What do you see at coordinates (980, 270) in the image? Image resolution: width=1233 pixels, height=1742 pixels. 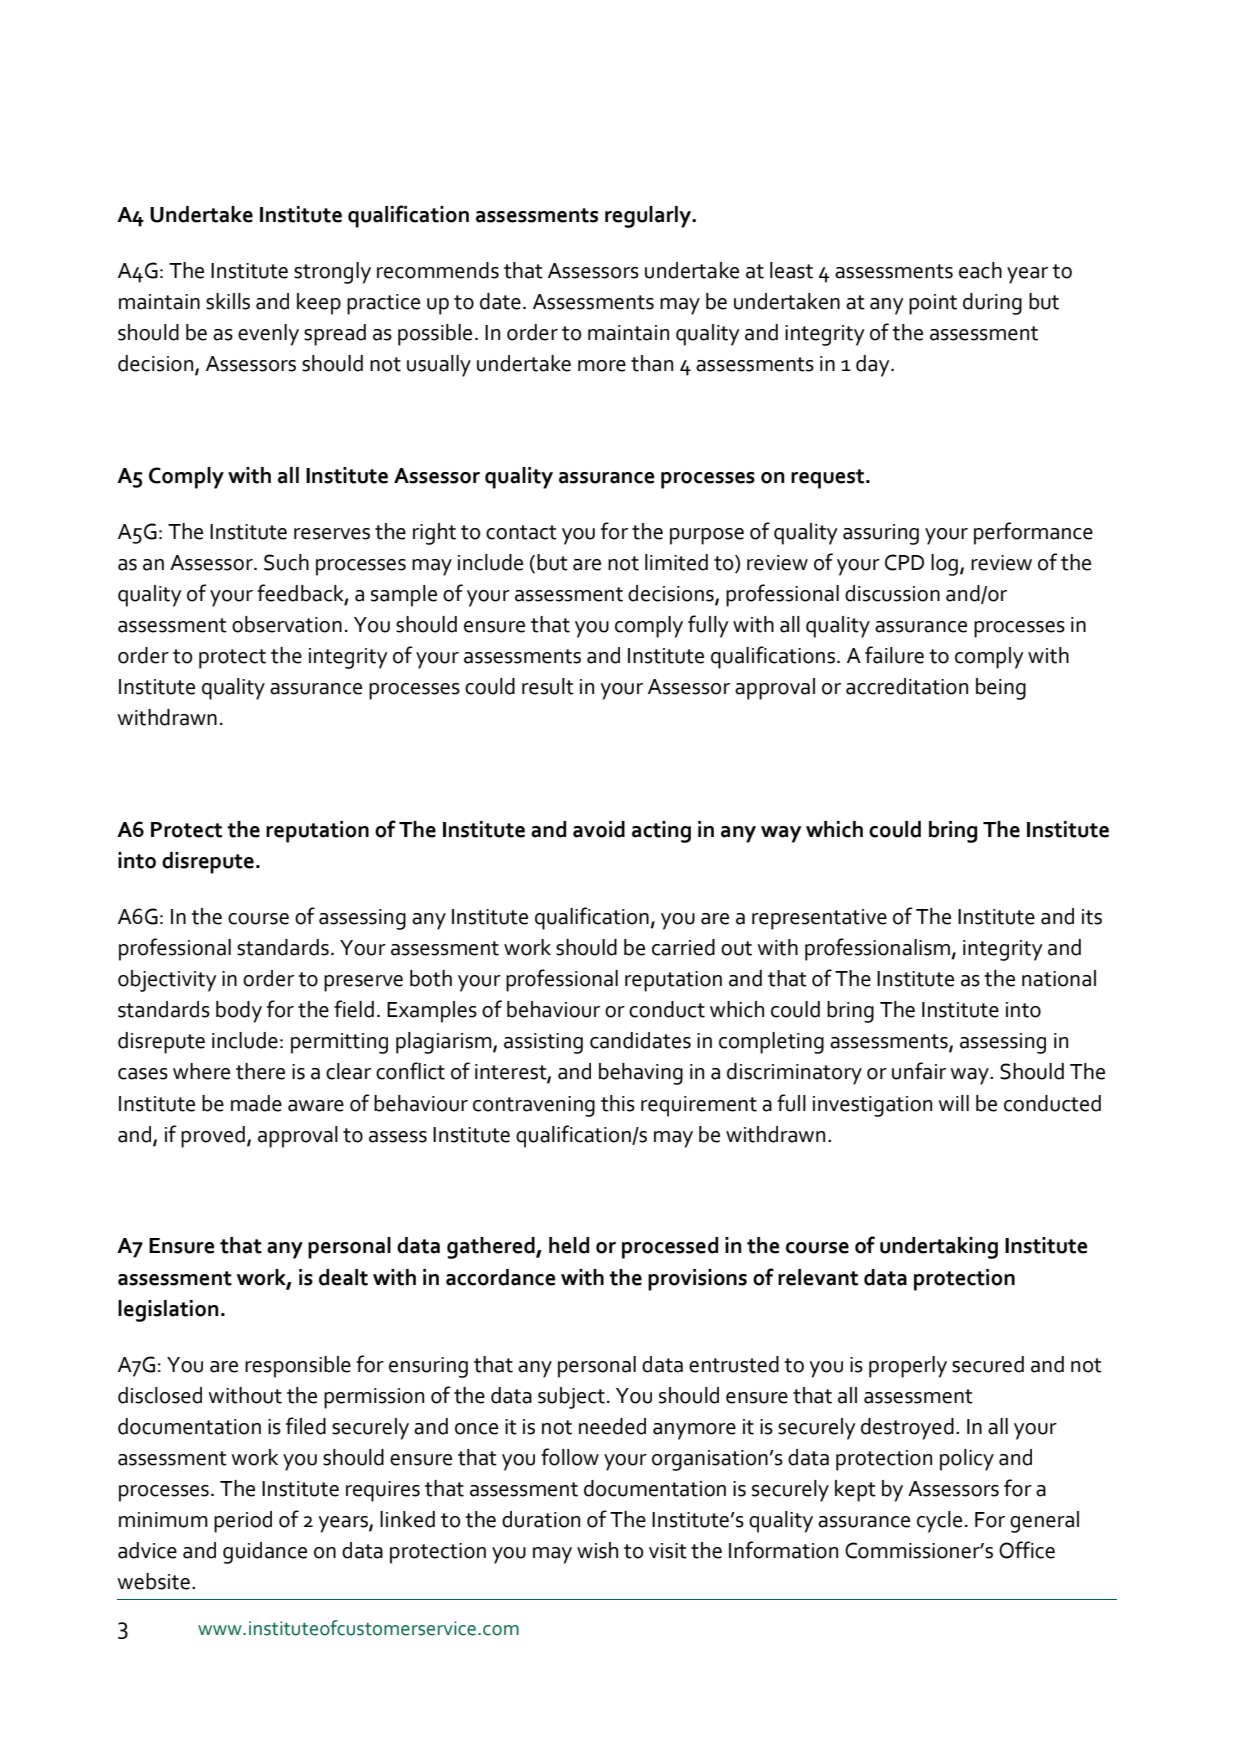 I see `each` at bounding box center [980, 270].
